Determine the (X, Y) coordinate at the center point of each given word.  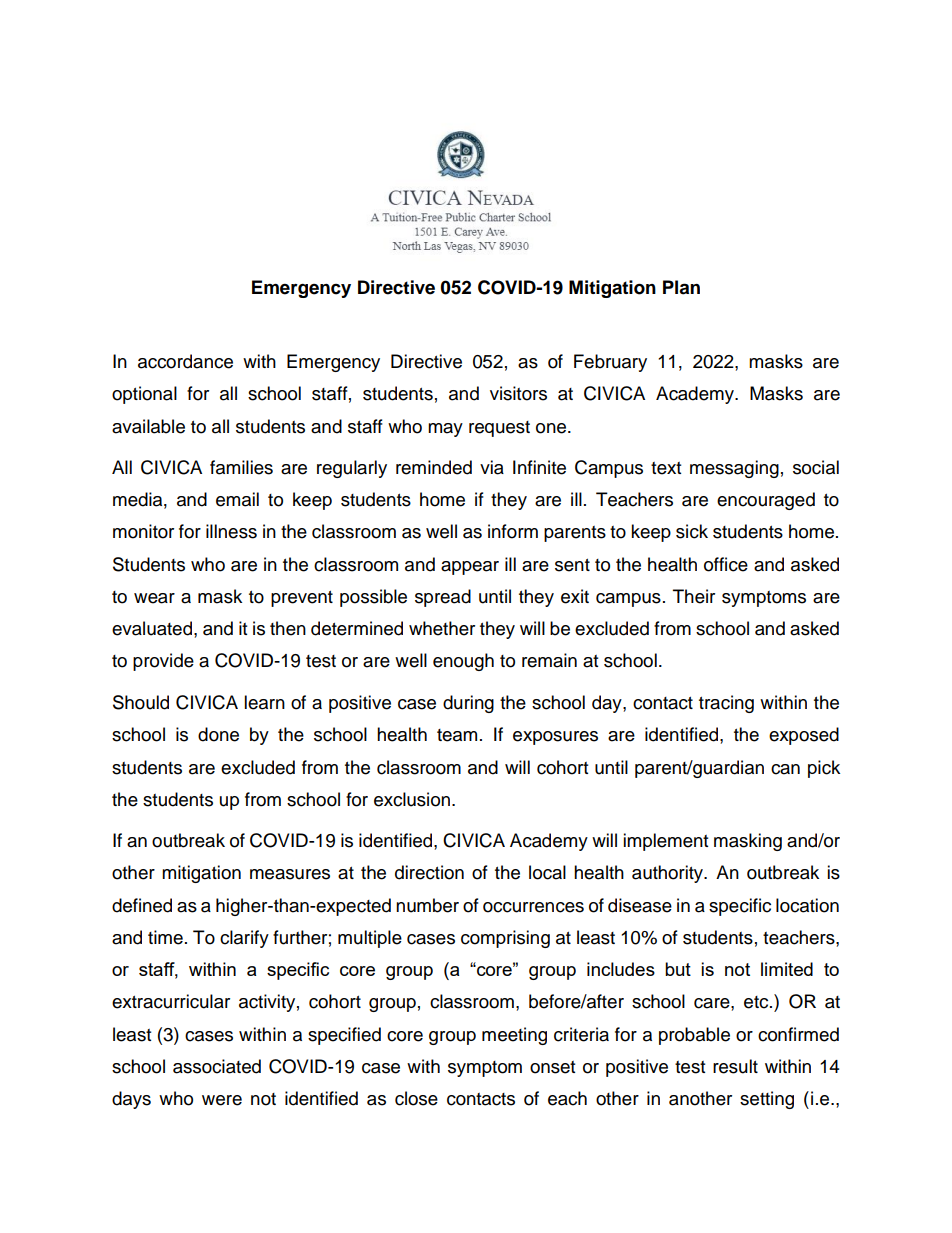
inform (513, 531)
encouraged (766, 501)
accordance (185, 361)
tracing (726, 704)
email (237, 499)
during (468, 704)
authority (669, 874)
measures (290, 874)
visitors (518, 393)
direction (429, 872)
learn (264, 702)
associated (217, 1066)
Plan (681, 287)
